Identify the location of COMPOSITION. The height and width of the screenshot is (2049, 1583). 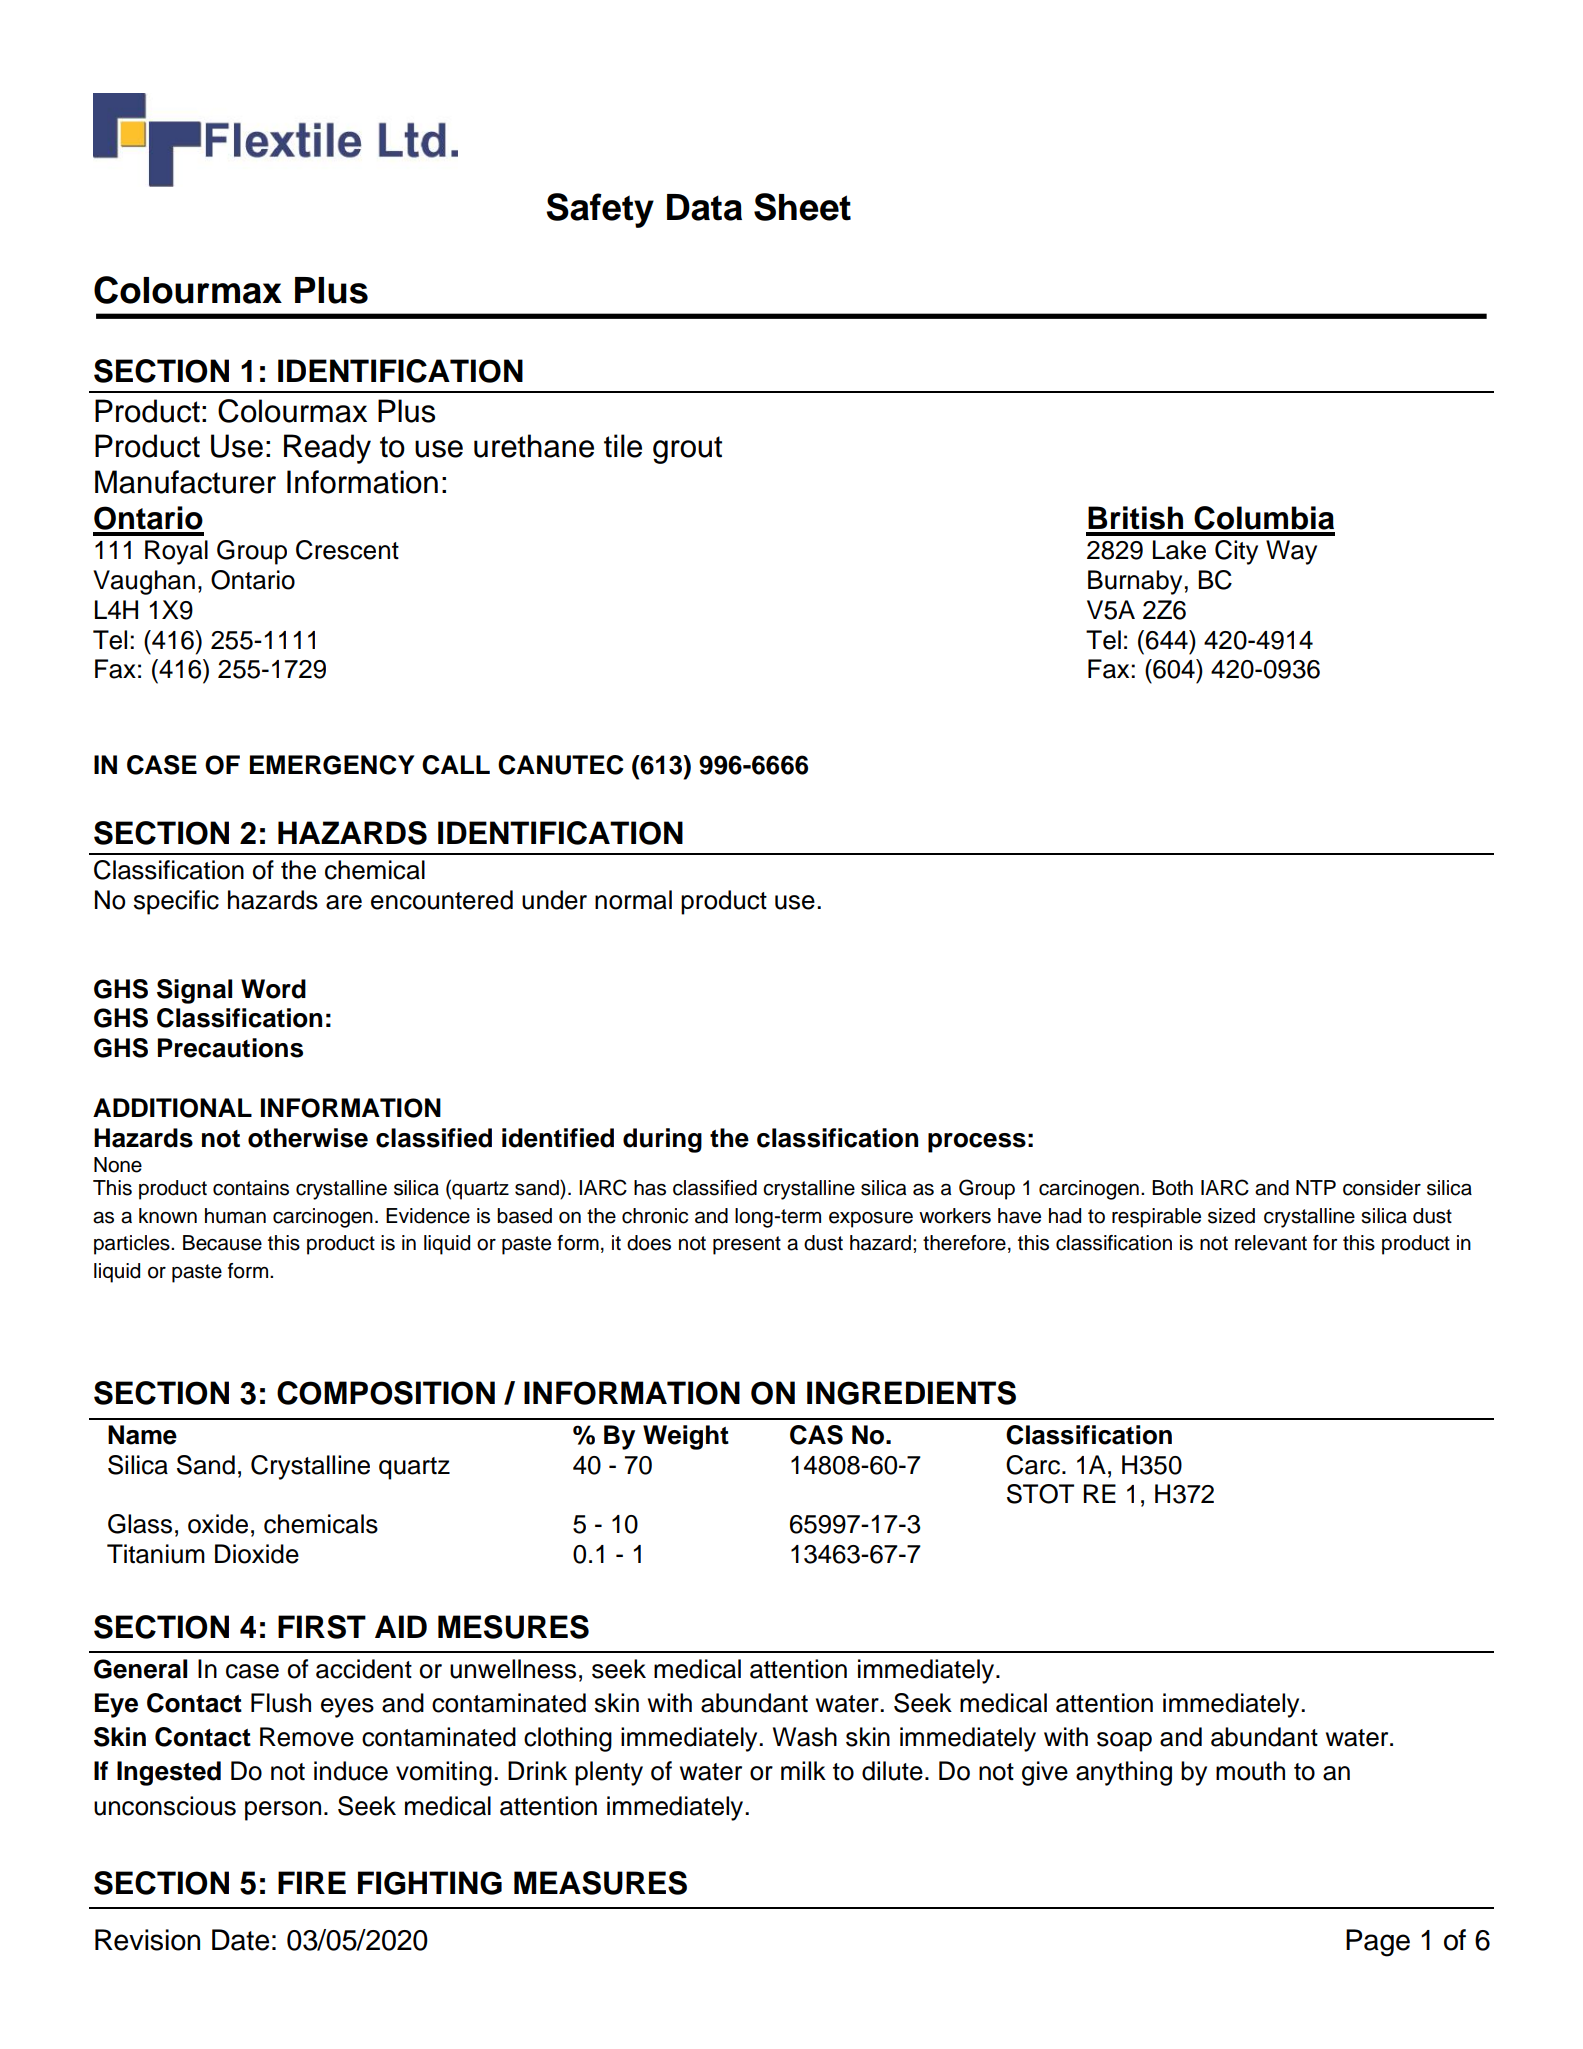
(386, 1393).
